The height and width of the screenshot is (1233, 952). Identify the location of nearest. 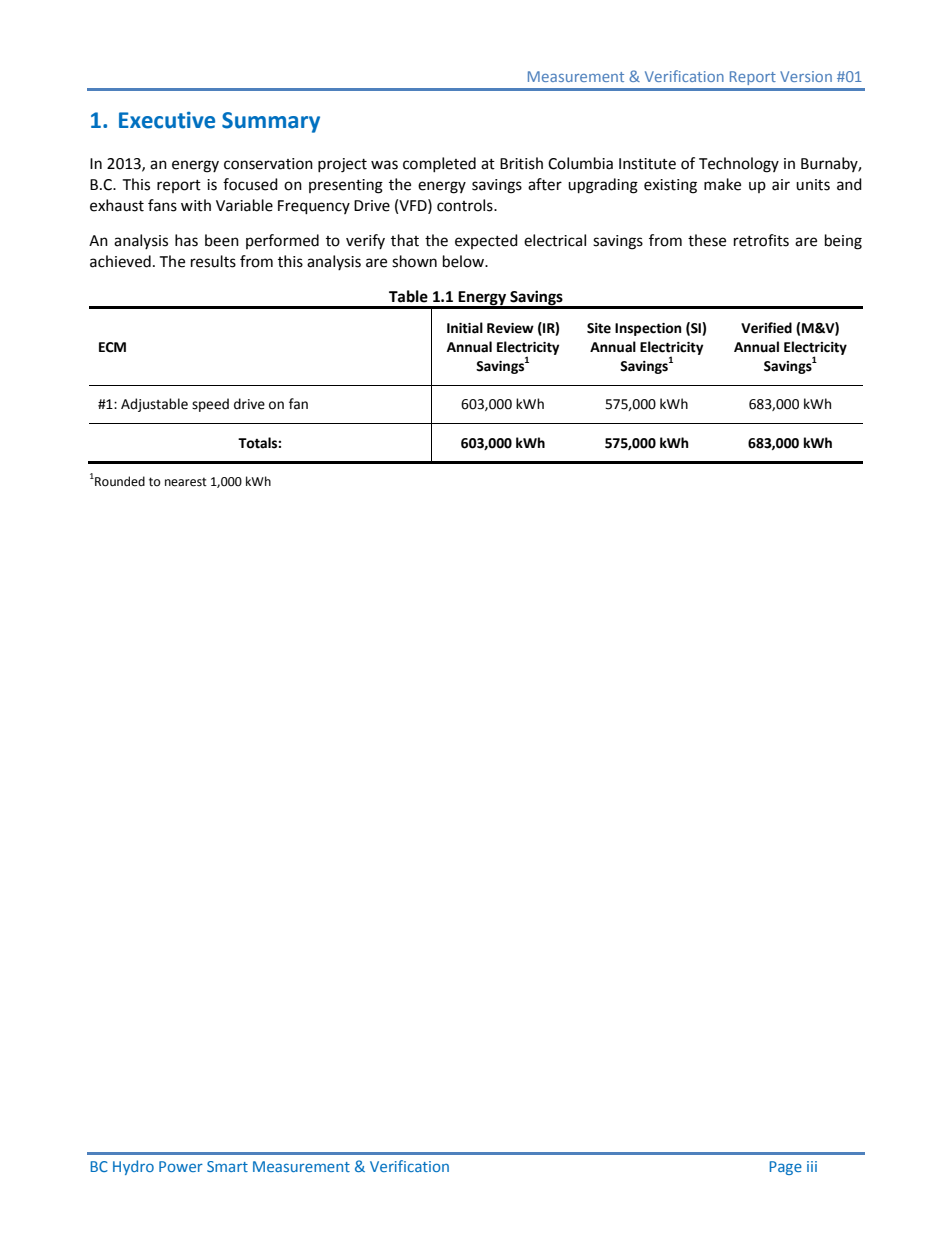
(186, 482).
